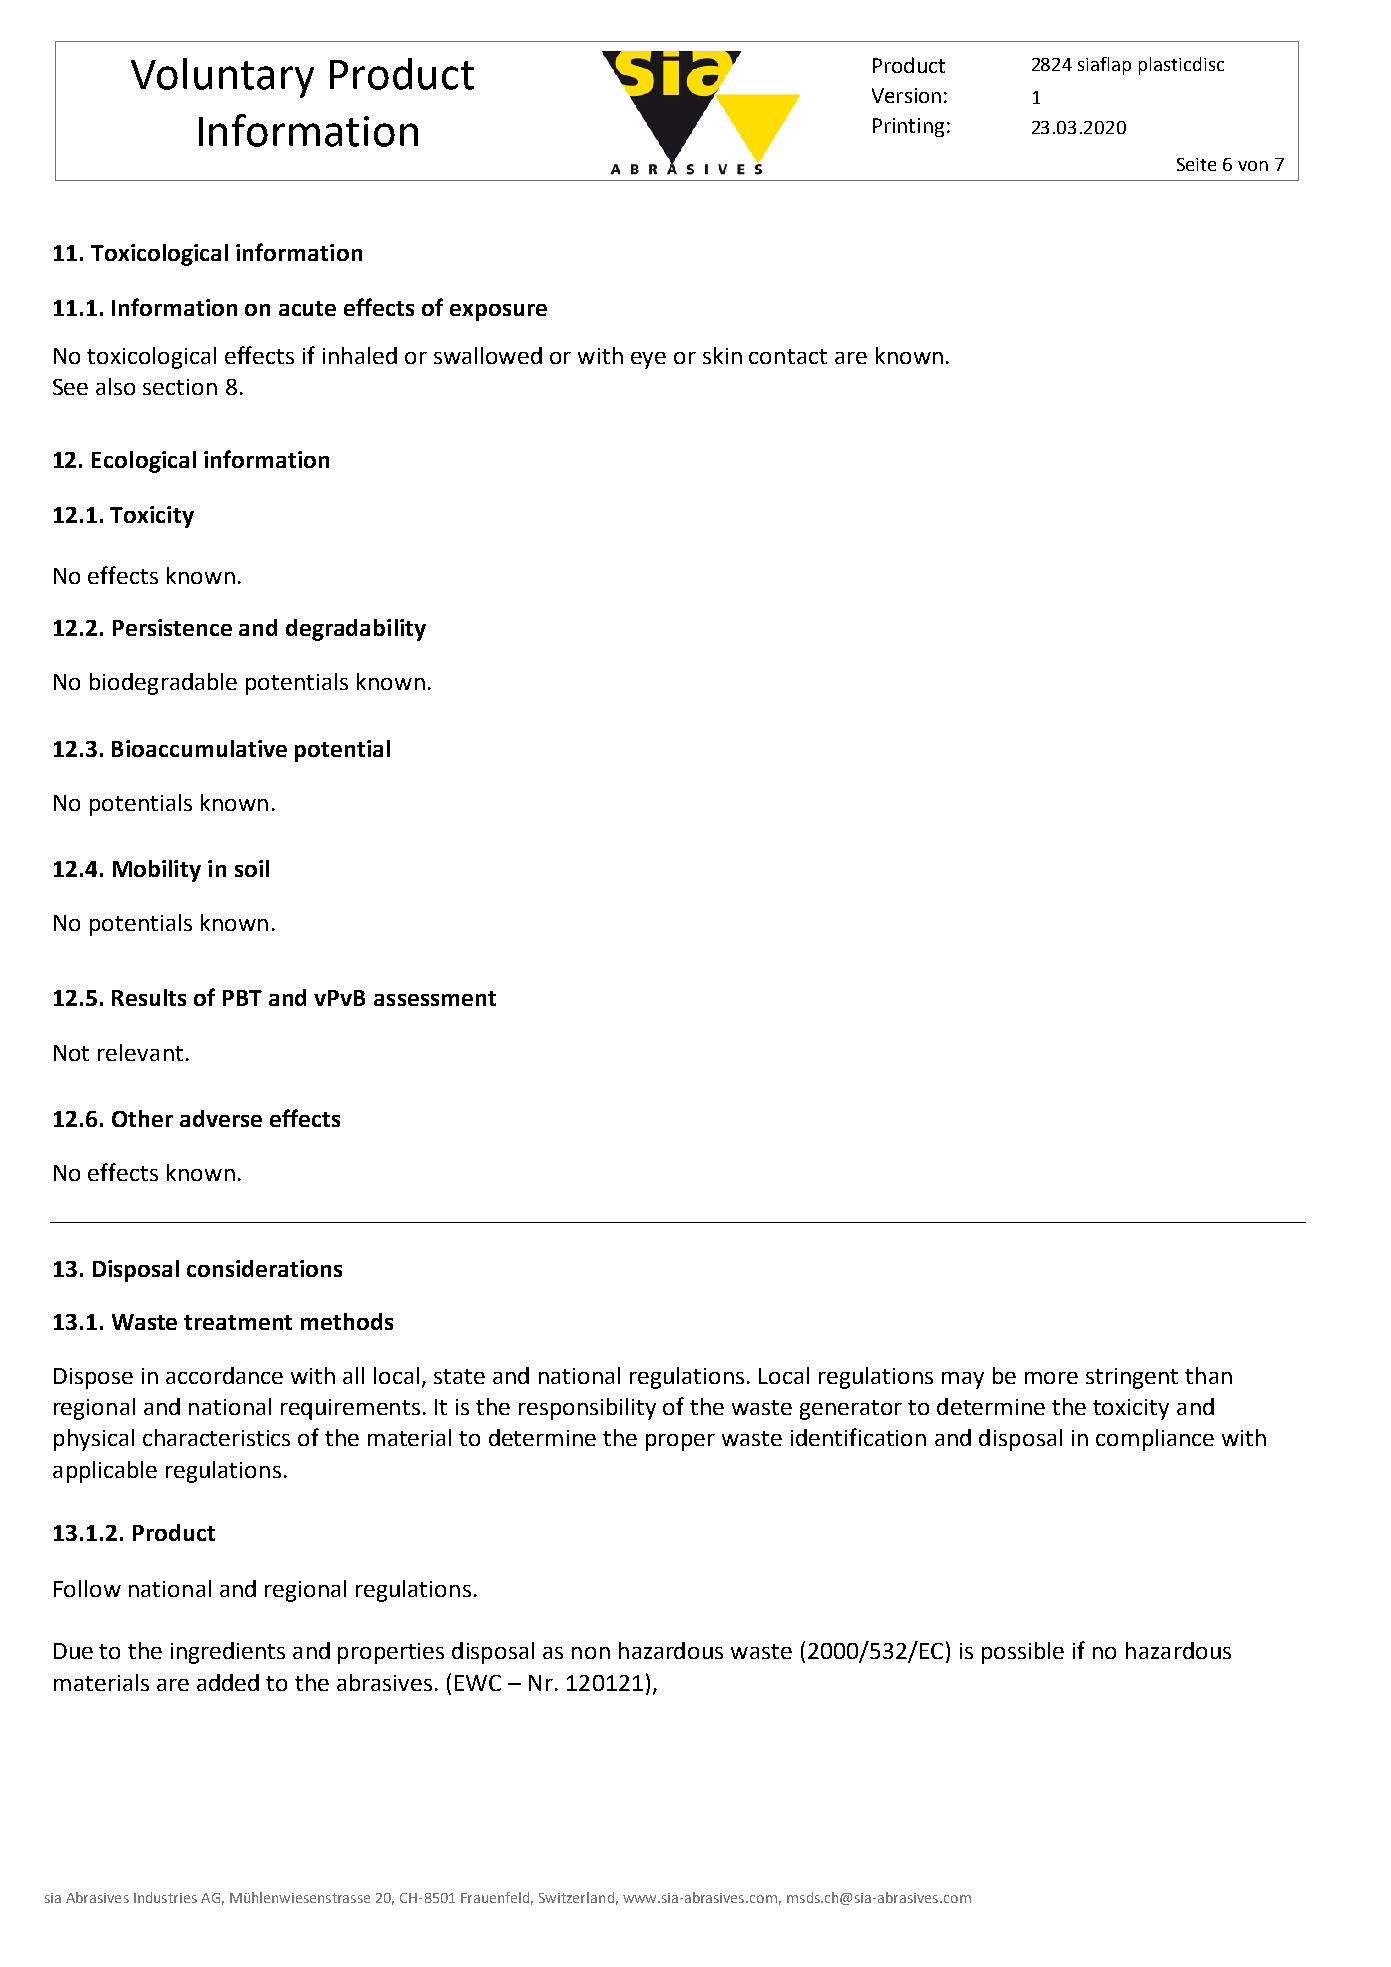 This screenshot has width=1391, height=1967. What do you see at coordinates (165, 1897) in the screenshot?
I see `Industries` at bounding box center [165, 1897].
